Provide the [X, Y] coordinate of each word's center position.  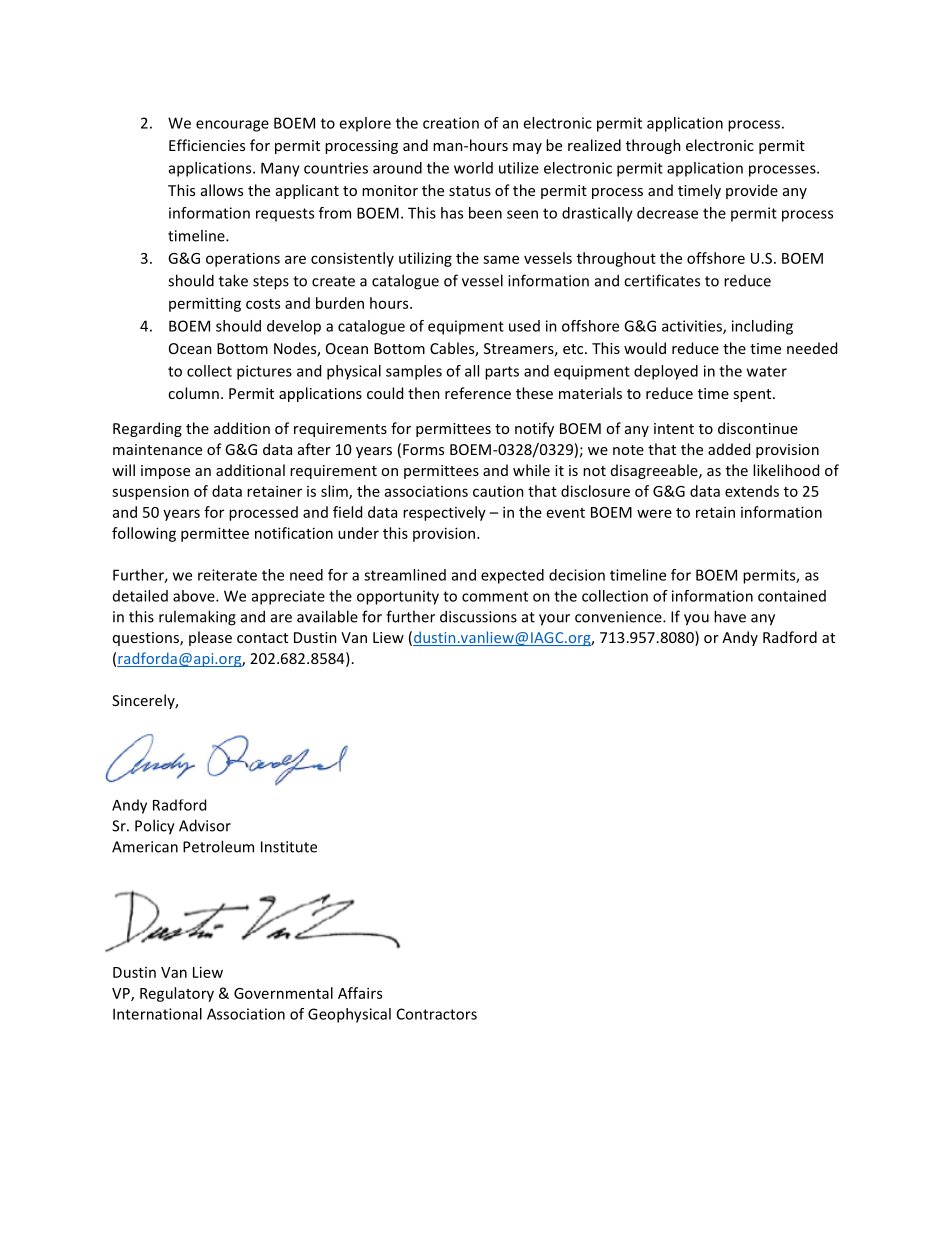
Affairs [360, 993]
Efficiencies [207, 145]
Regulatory [177, 994]
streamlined [405, 575]
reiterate [227, 575]
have [730, 616]
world [473, 168]
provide [752, 191]
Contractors [437, 1014]
